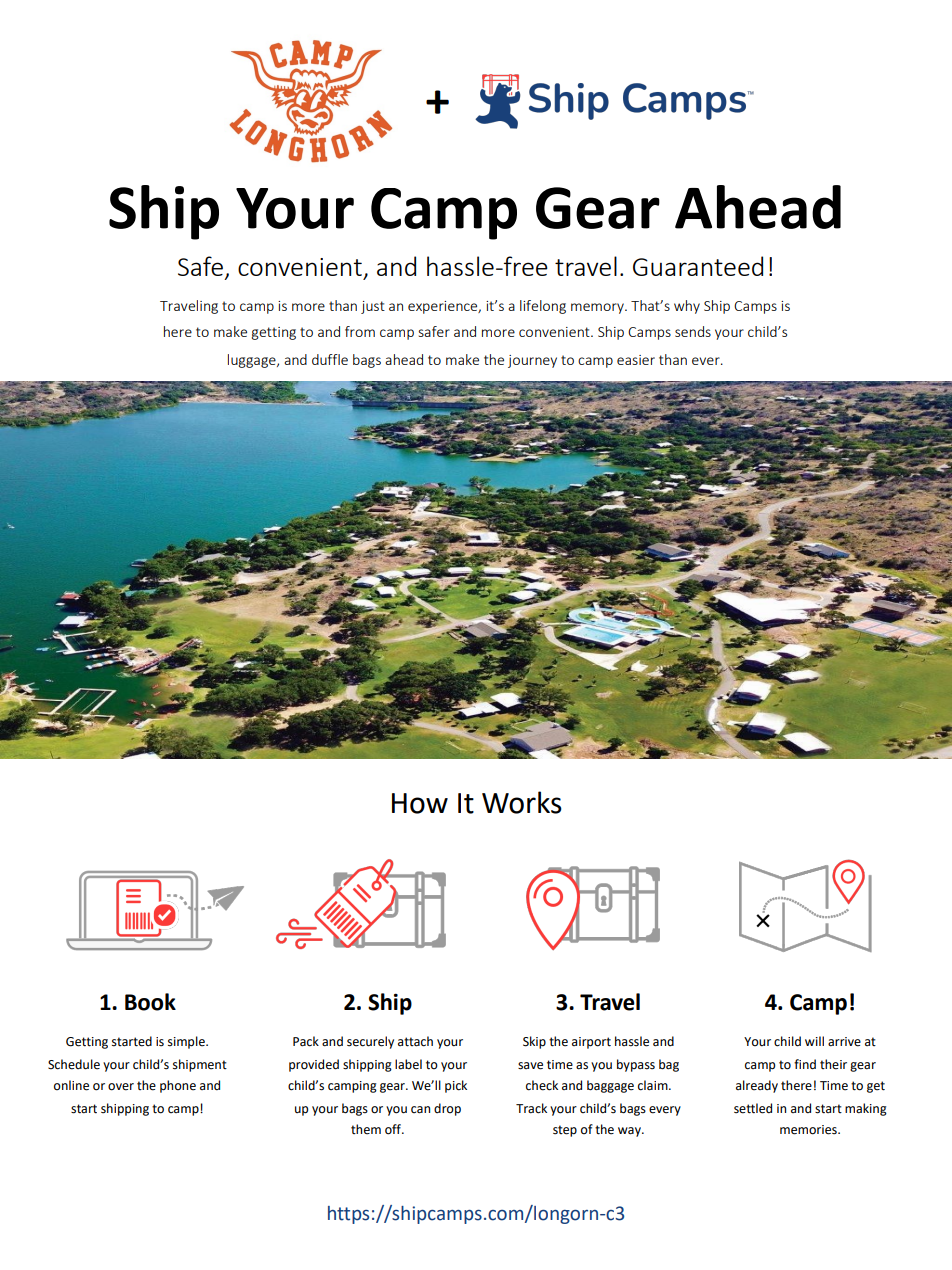 The image size is (952, 1270). What do you see at coordinates (150, 1002) in the document?
I see `Book` at bounding box center [150, 1002].
